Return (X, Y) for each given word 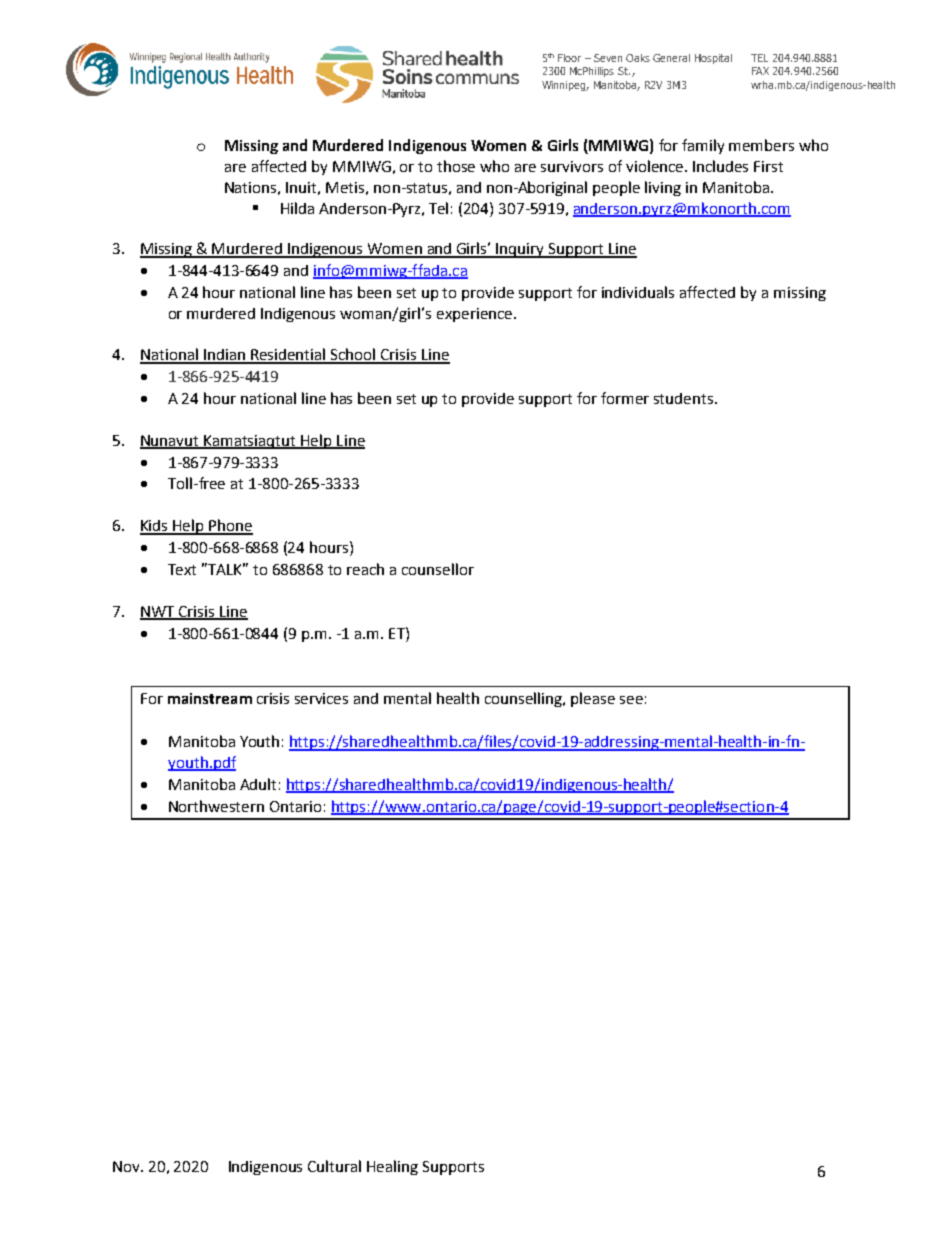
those (456, 166)
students (685, 398)
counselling (525, 699)
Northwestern (216, 806)
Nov (127, 1166)
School (353, 355)
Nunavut (171, 441)
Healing (392, 1167)
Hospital (713, 59)
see (631, 700)
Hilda (297, 208)
